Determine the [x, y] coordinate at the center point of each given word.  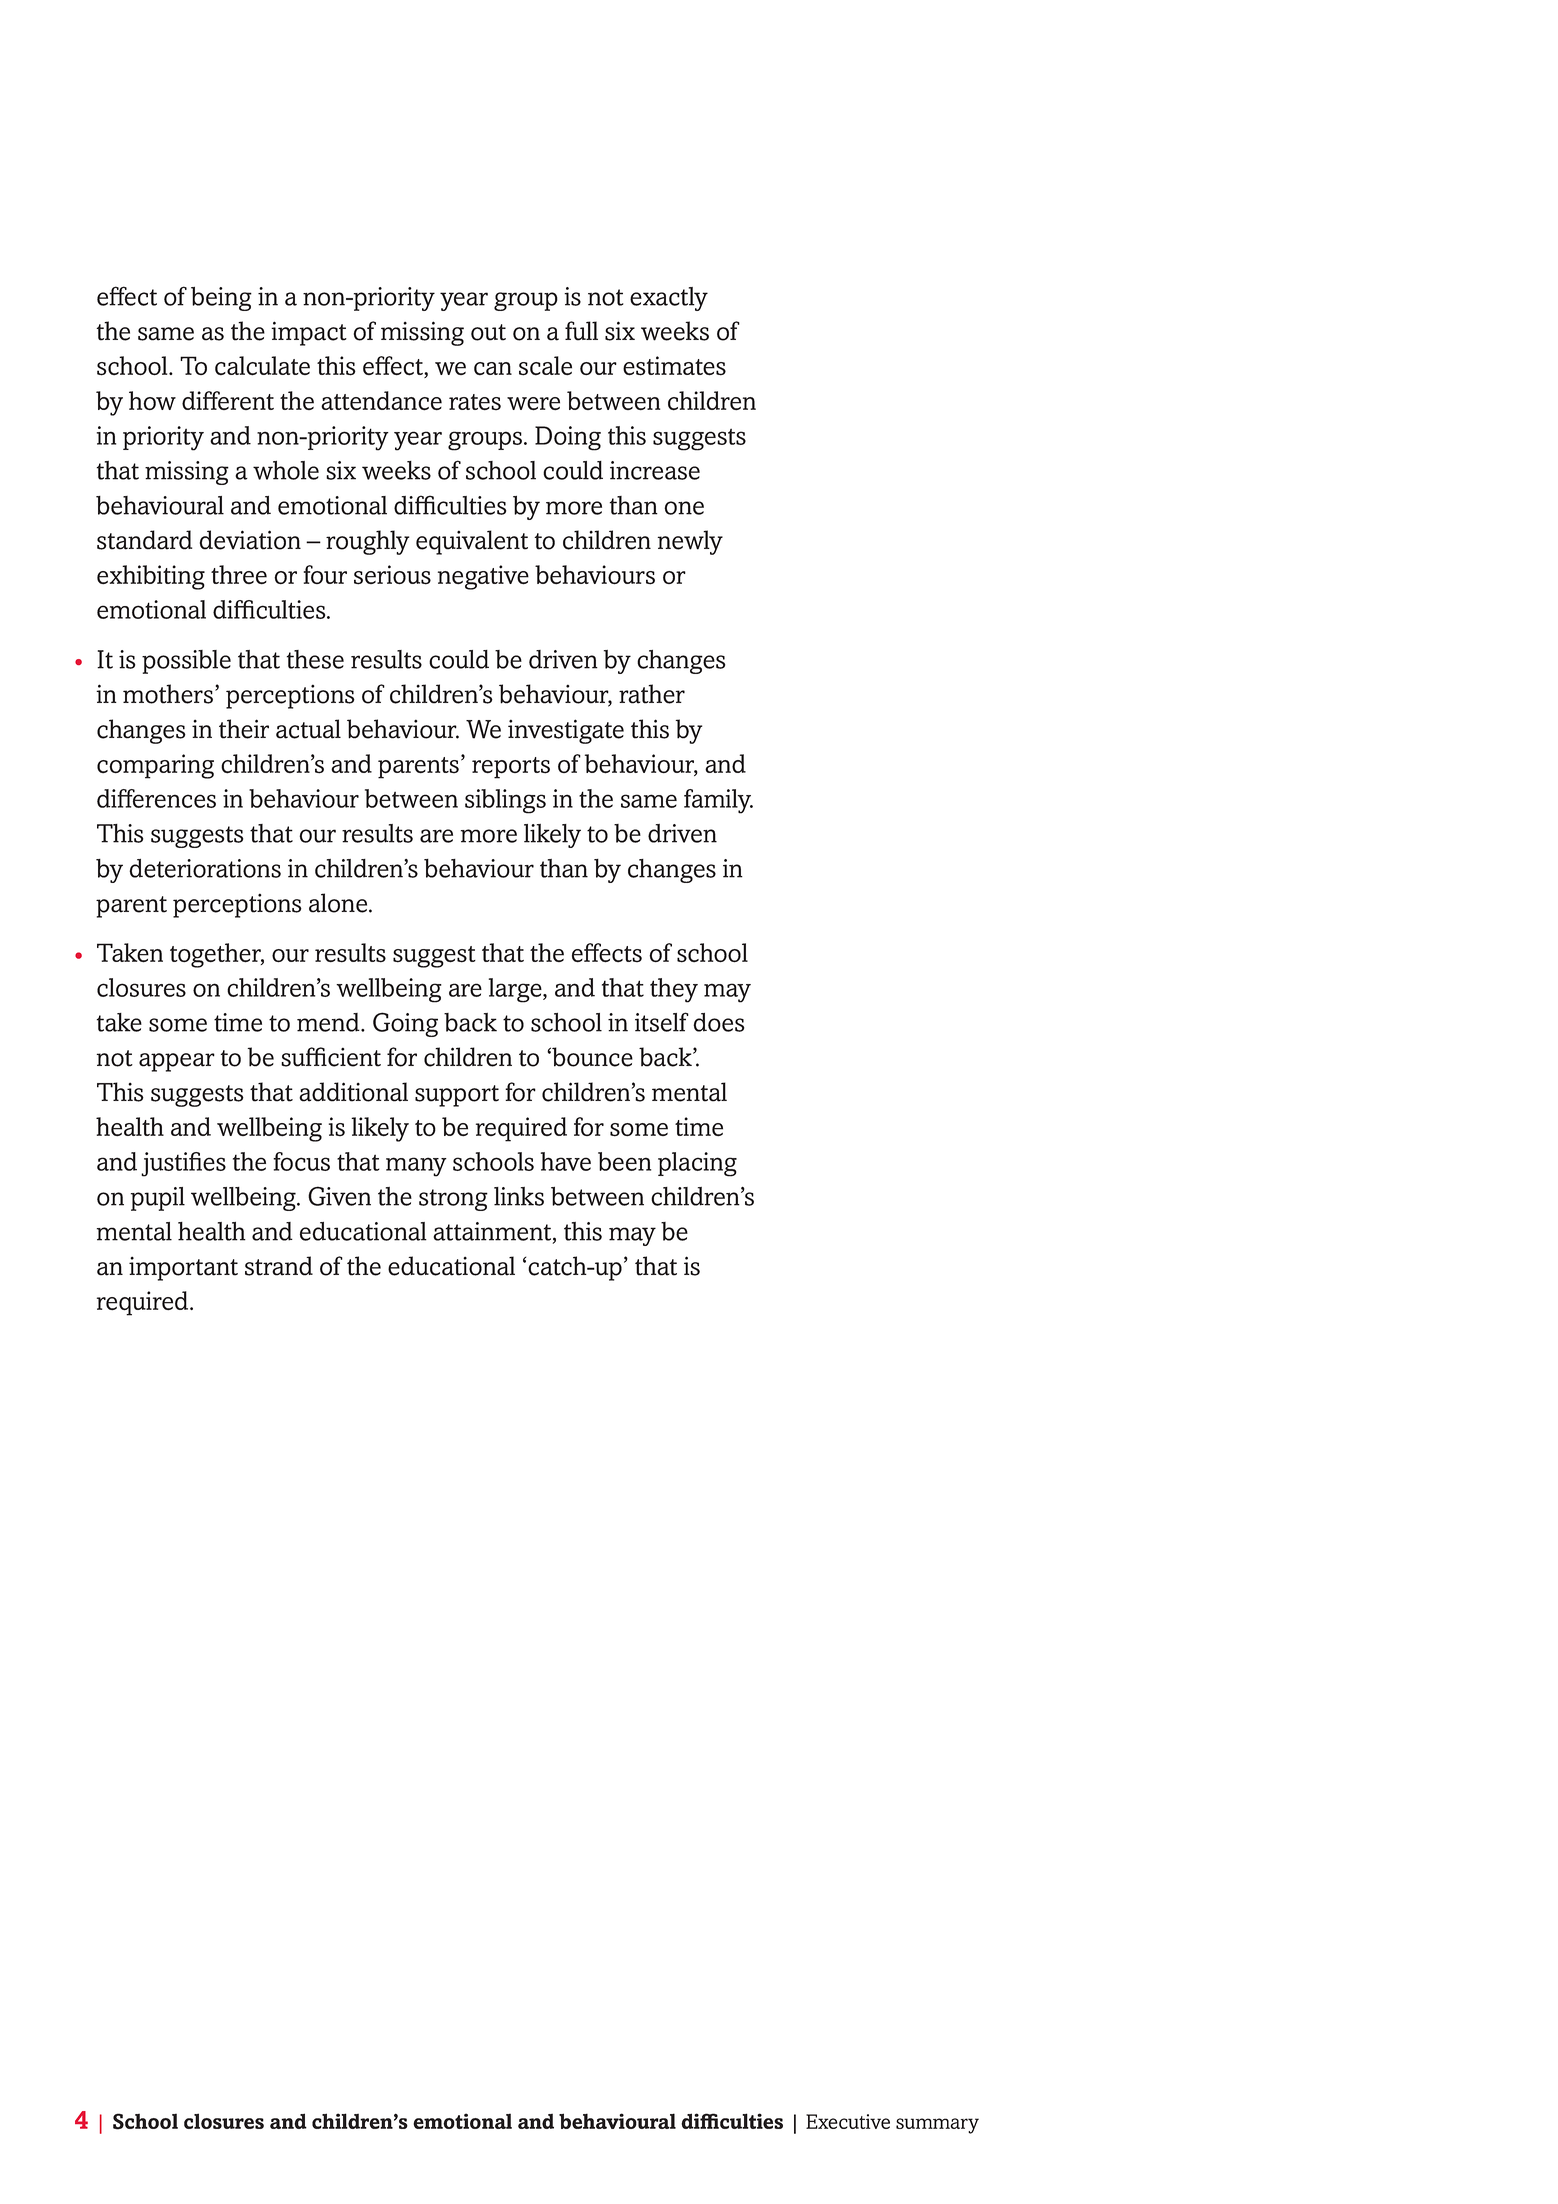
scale [545, 366]
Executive [848, 2121]
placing [697, 1164]
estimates [674, 366]
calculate [262, 366]
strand [279, 1266]
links [519, 1196]
